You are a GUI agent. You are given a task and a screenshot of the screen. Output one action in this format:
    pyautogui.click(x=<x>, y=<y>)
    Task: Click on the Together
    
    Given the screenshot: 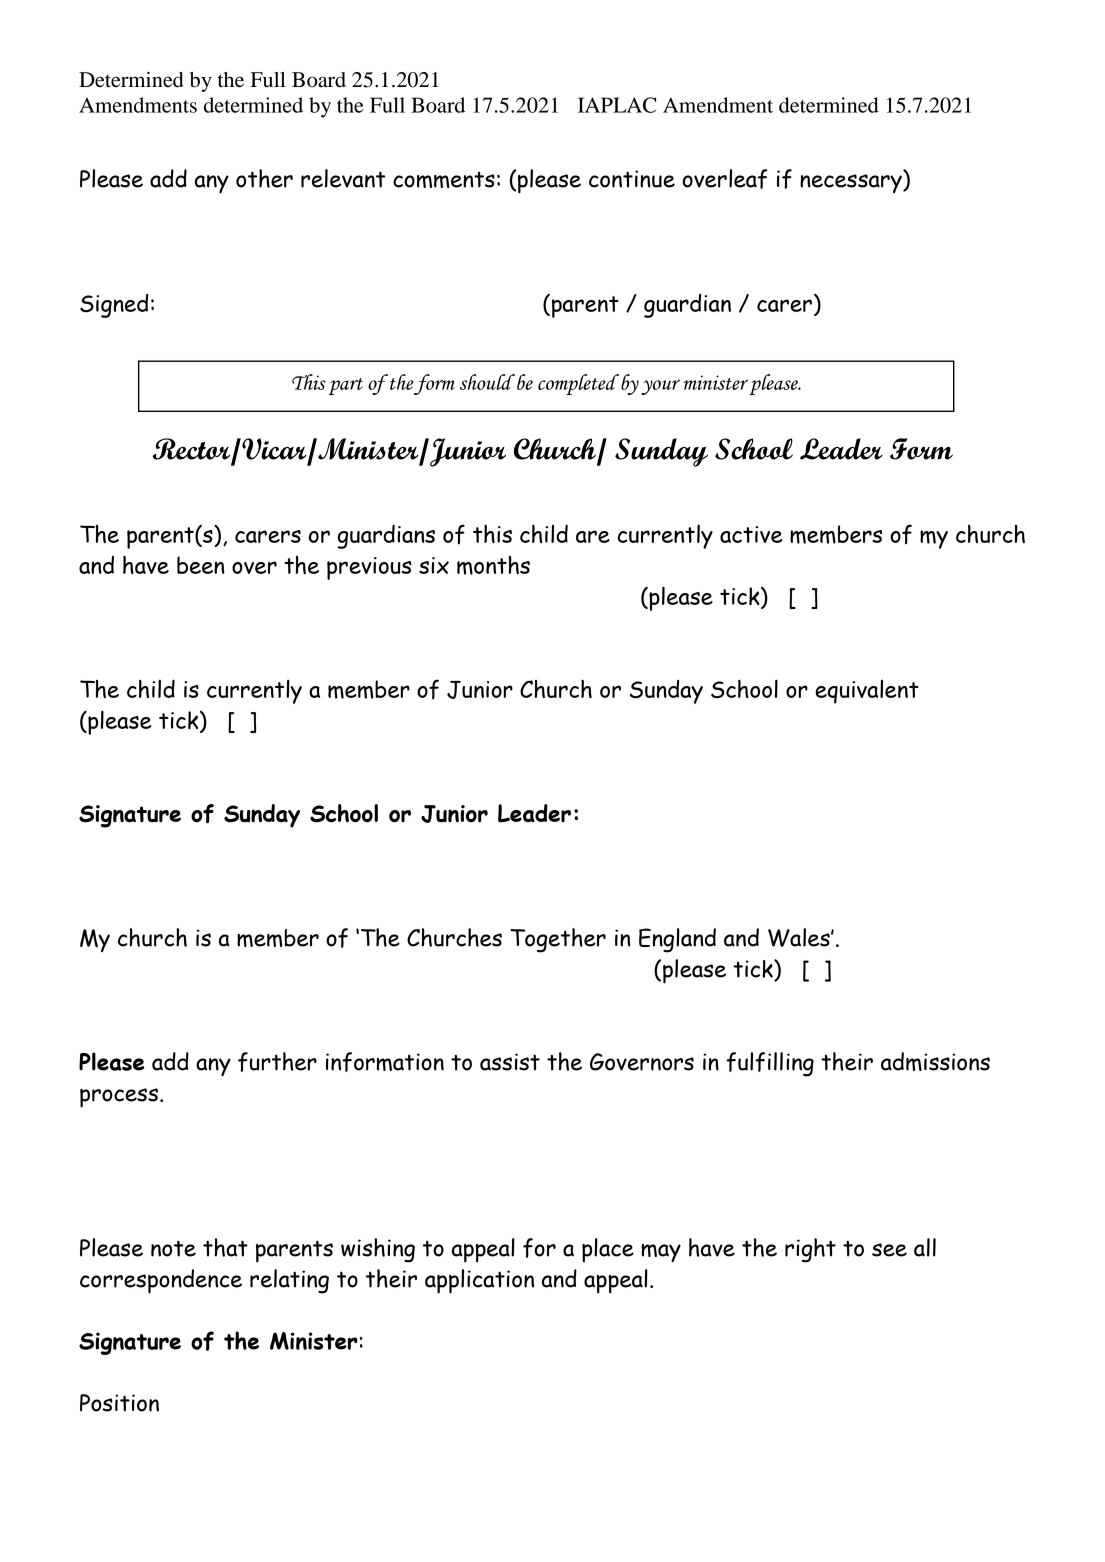 What is the action you would take?
    pyautogui.click(x=558, y=940)
